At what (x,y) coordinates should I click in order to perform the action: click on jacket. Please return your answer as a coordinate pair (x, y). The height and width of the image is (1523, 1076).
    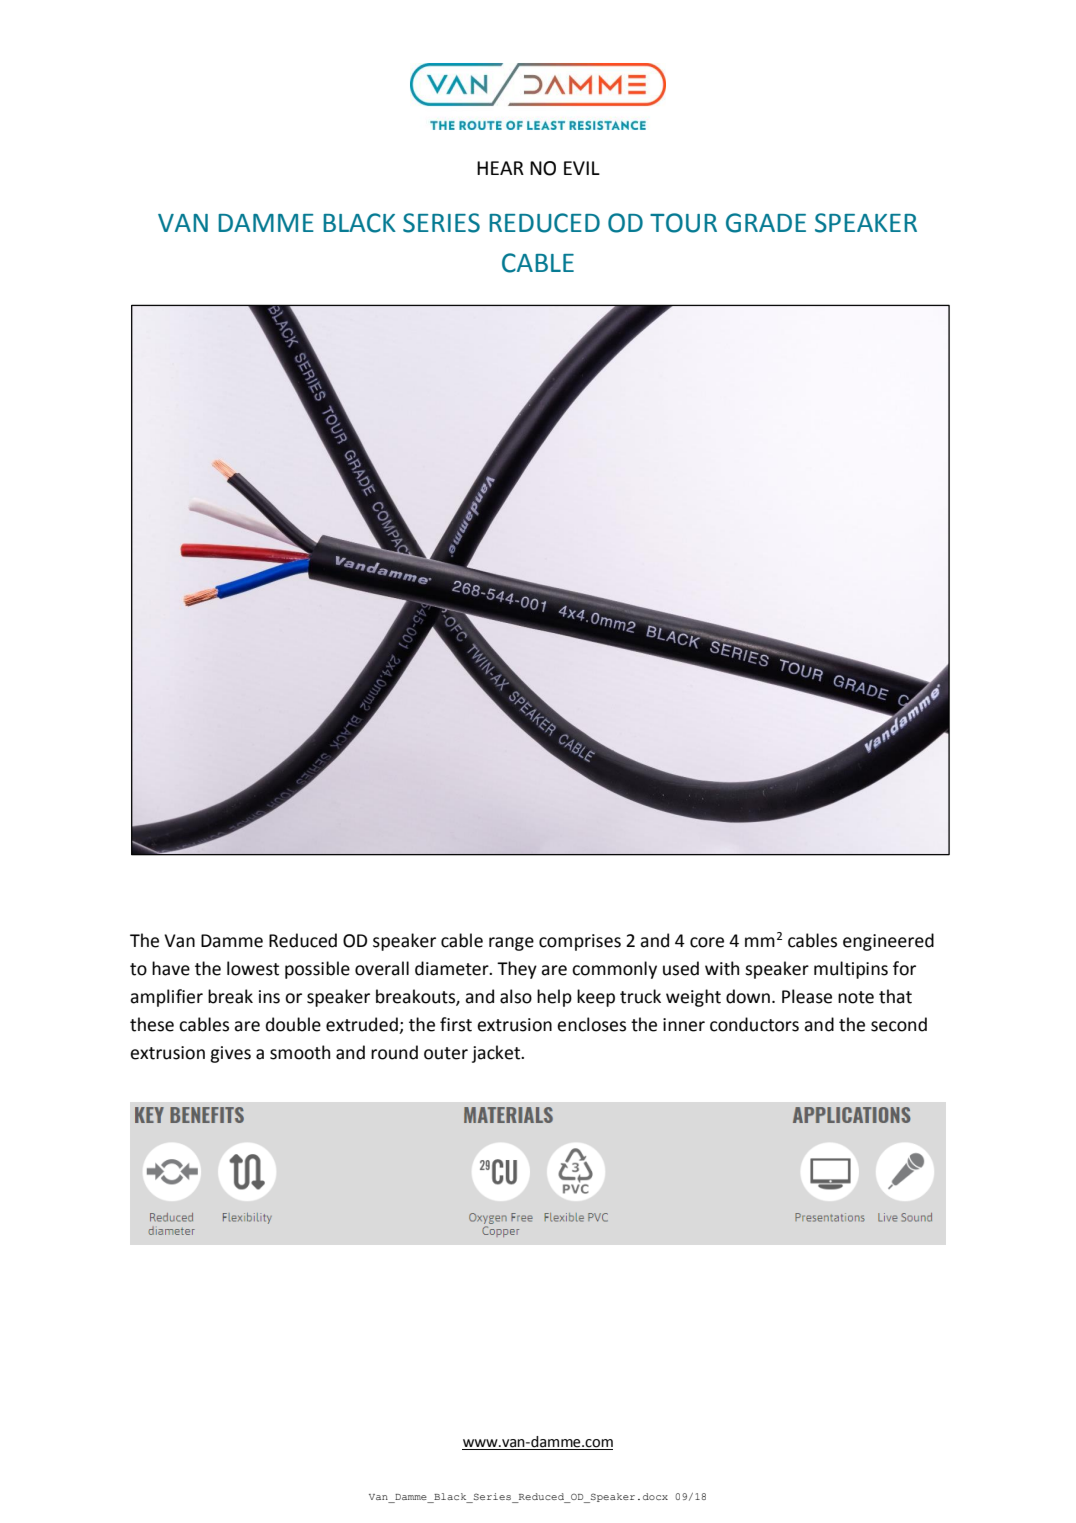
    Looking at the image, I should click on (497, 1054).
